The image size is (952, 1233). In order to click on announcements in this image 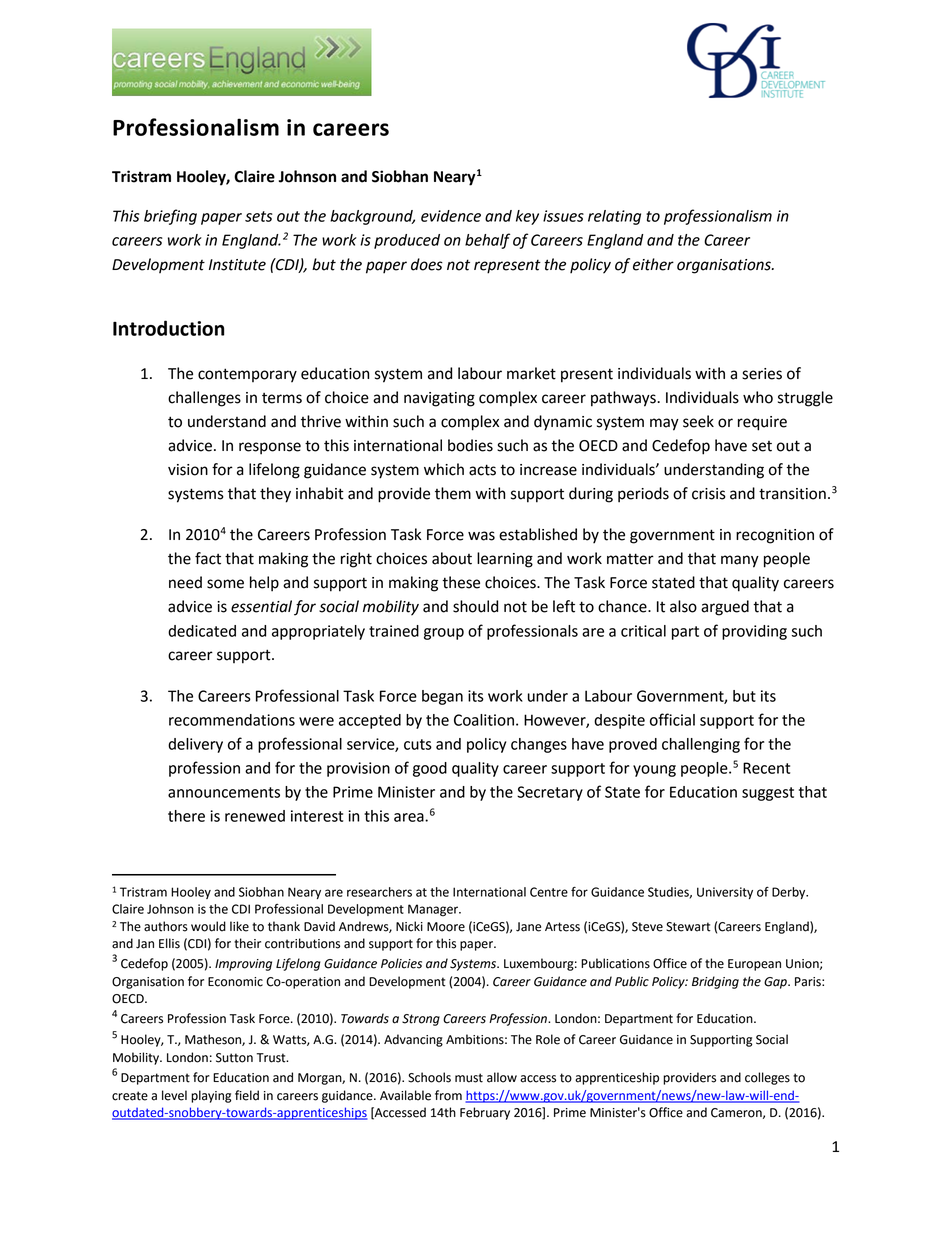, I will do `click(224, 792)`.
